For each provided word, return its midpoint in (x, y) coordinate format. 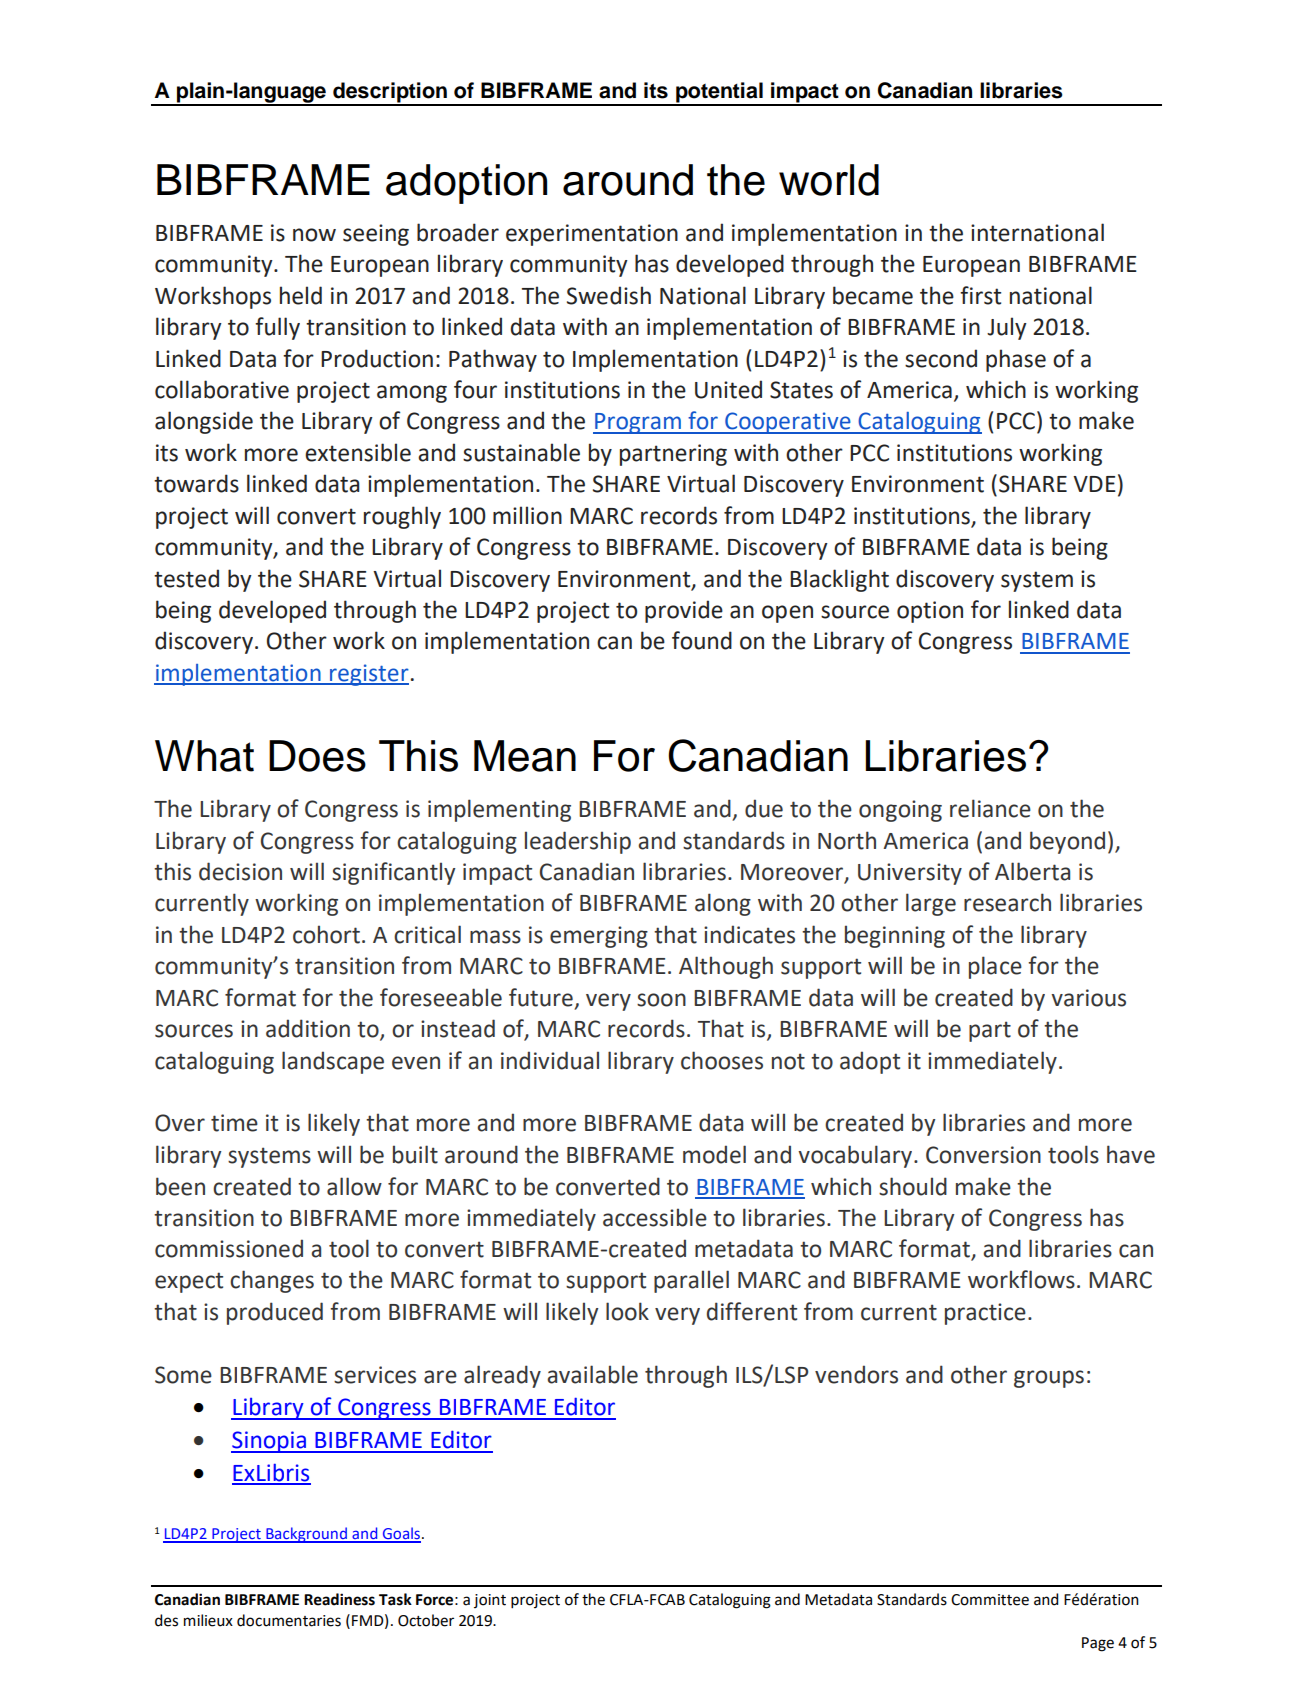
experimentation (592, 235)
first (980, 295)
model (714, 1154)
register (368, 675)
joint (490, 1601)
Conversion (983, 1155)
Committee (990, 1600)
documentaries (289, 1620)
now (314, 235)
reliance (990, 808)
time (234, 1123)
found (702, 640)
